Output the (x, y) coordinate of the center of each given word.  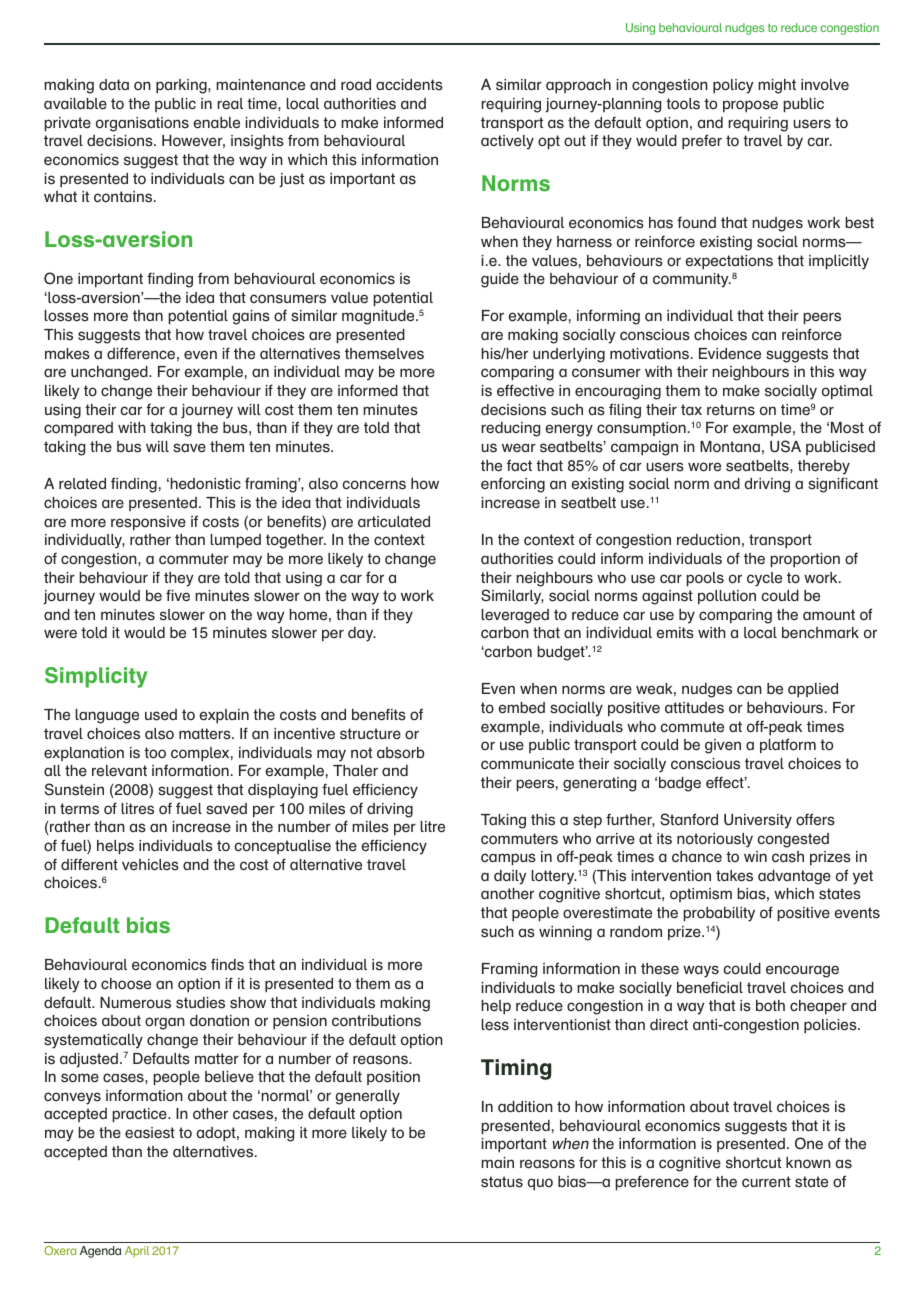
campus (508, 859)
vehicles (150, 865)
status (502, 1182)
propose (750, 106)
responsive (148, 523)
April (137, 1252)
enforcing (513, 485)
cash (788, 857)
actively (507, 142)
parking (182, 86)
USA (785, 446)
